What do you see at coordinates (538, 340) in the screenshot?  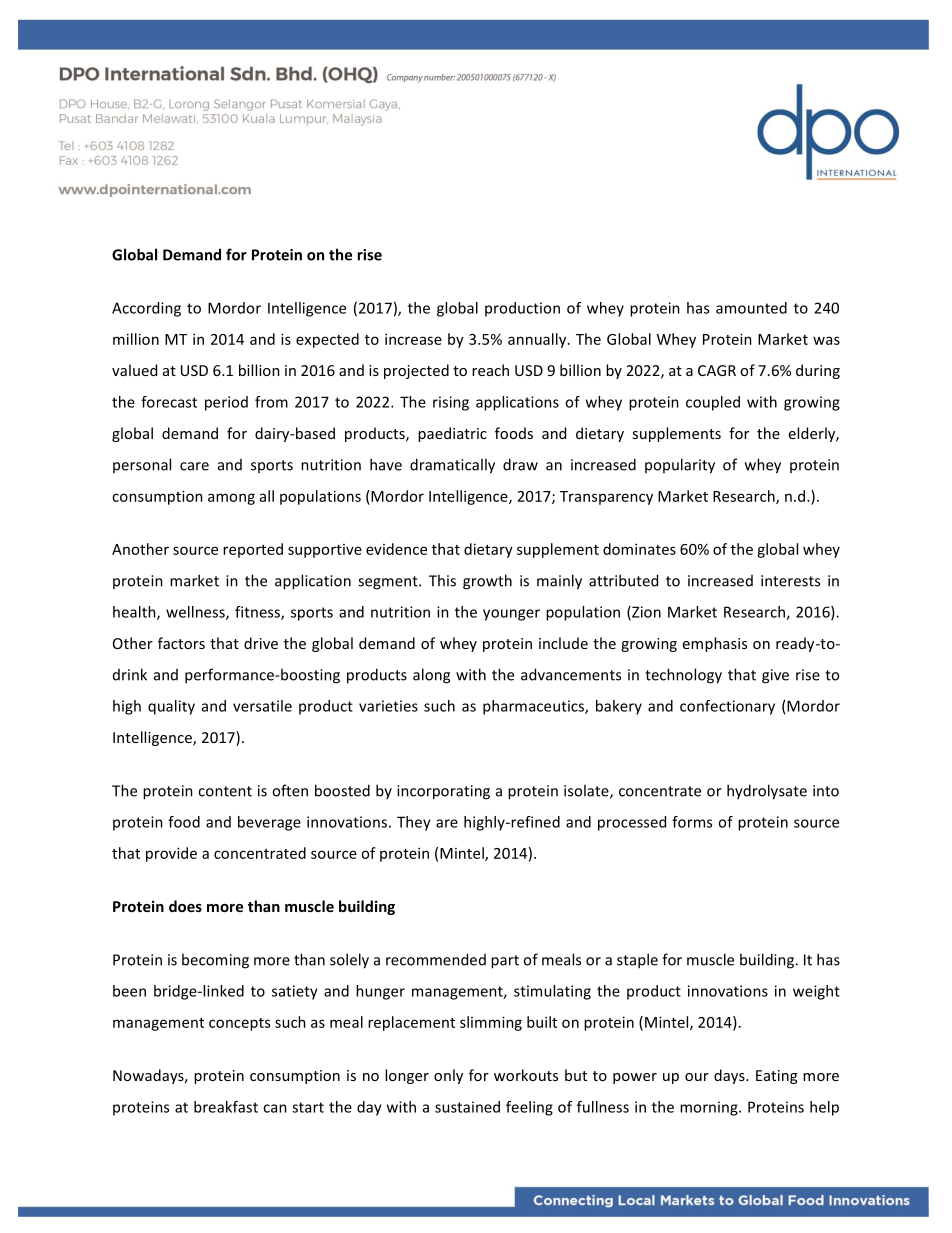 I see `annually` at bounding box center [538, 340].
